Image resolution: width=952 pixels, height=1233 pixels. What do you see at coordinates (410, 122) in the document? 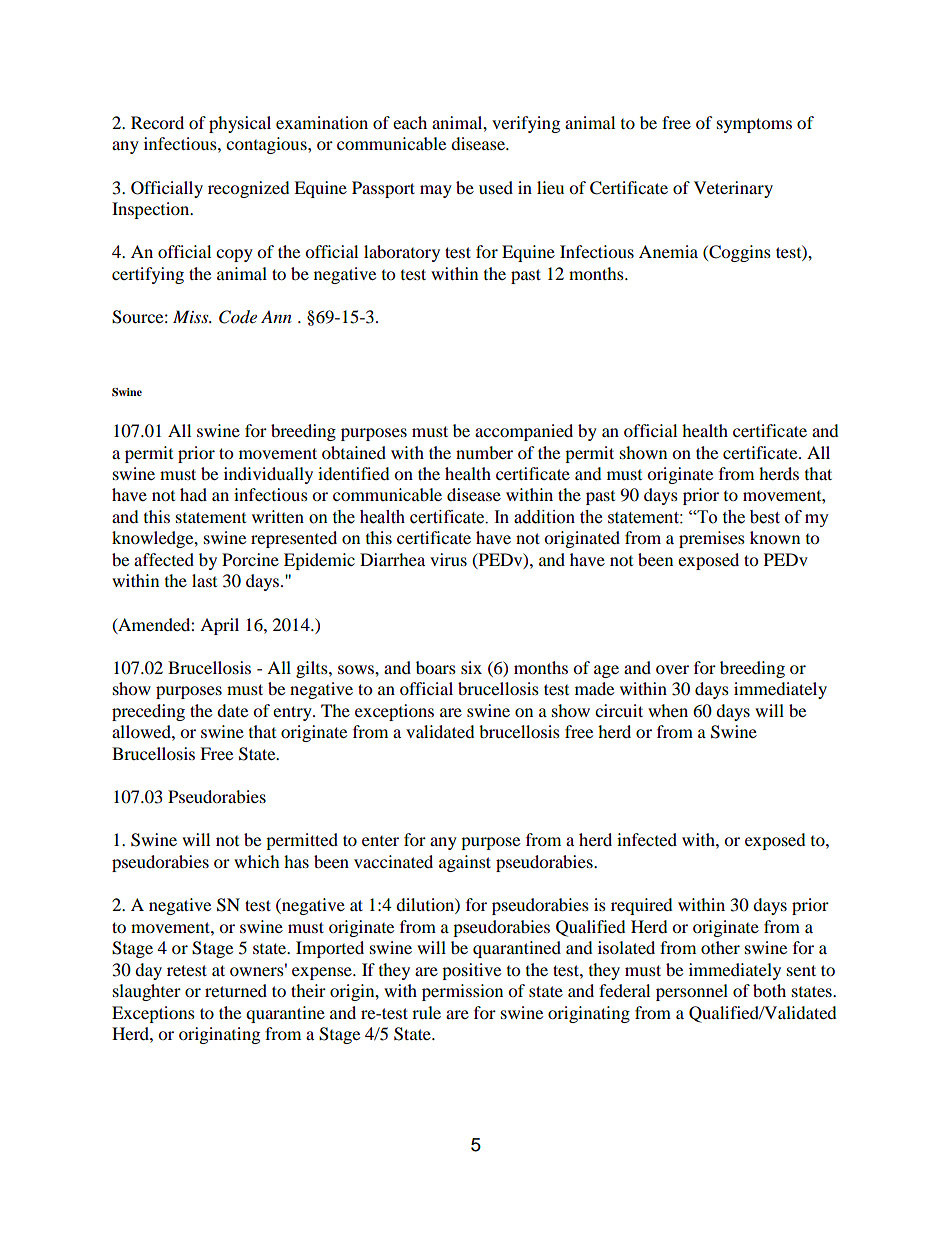
I see `each` at bounding box center [410, 122].
